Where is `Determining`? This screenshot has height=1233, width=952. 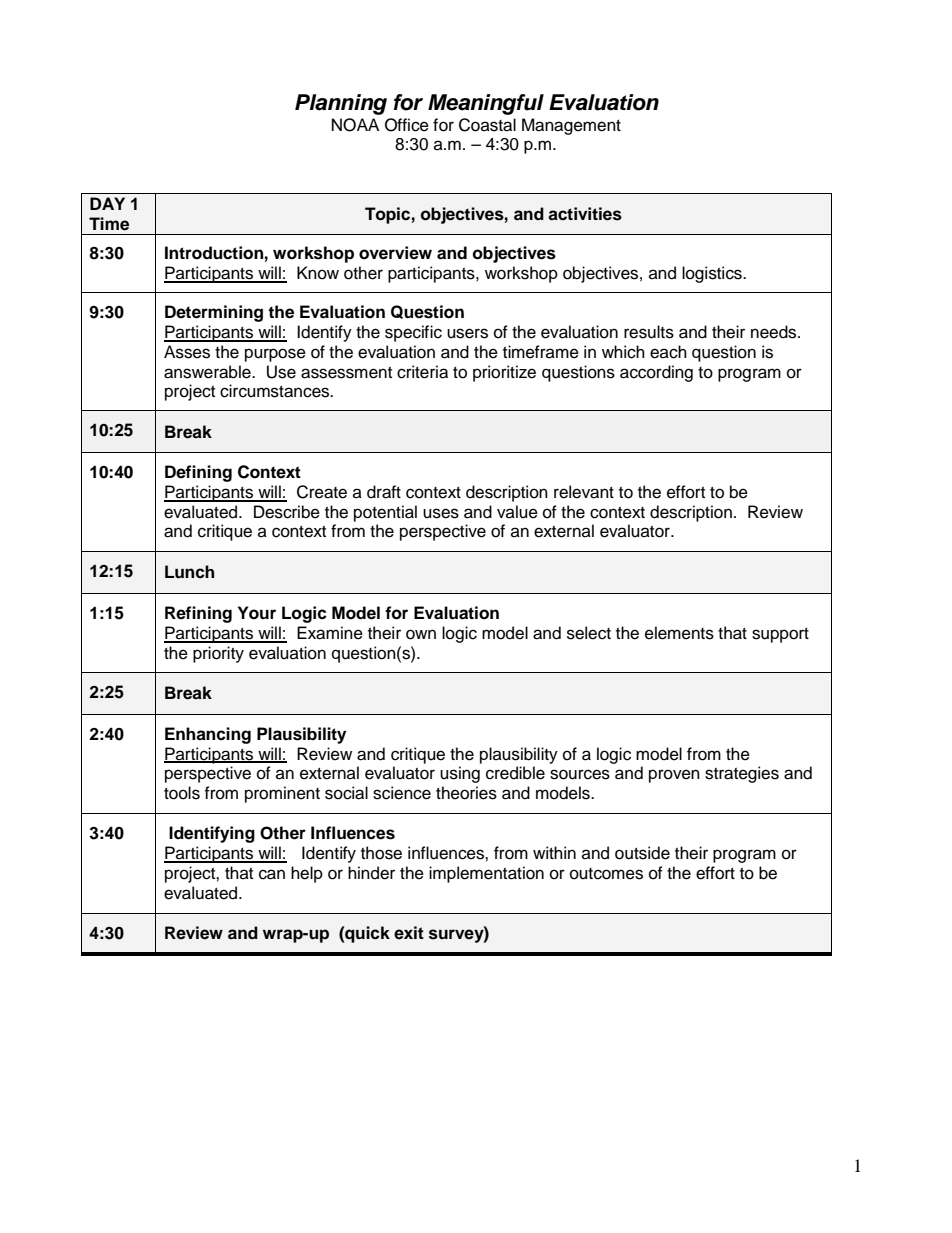 Determining is located at coordinates (214, 313).
